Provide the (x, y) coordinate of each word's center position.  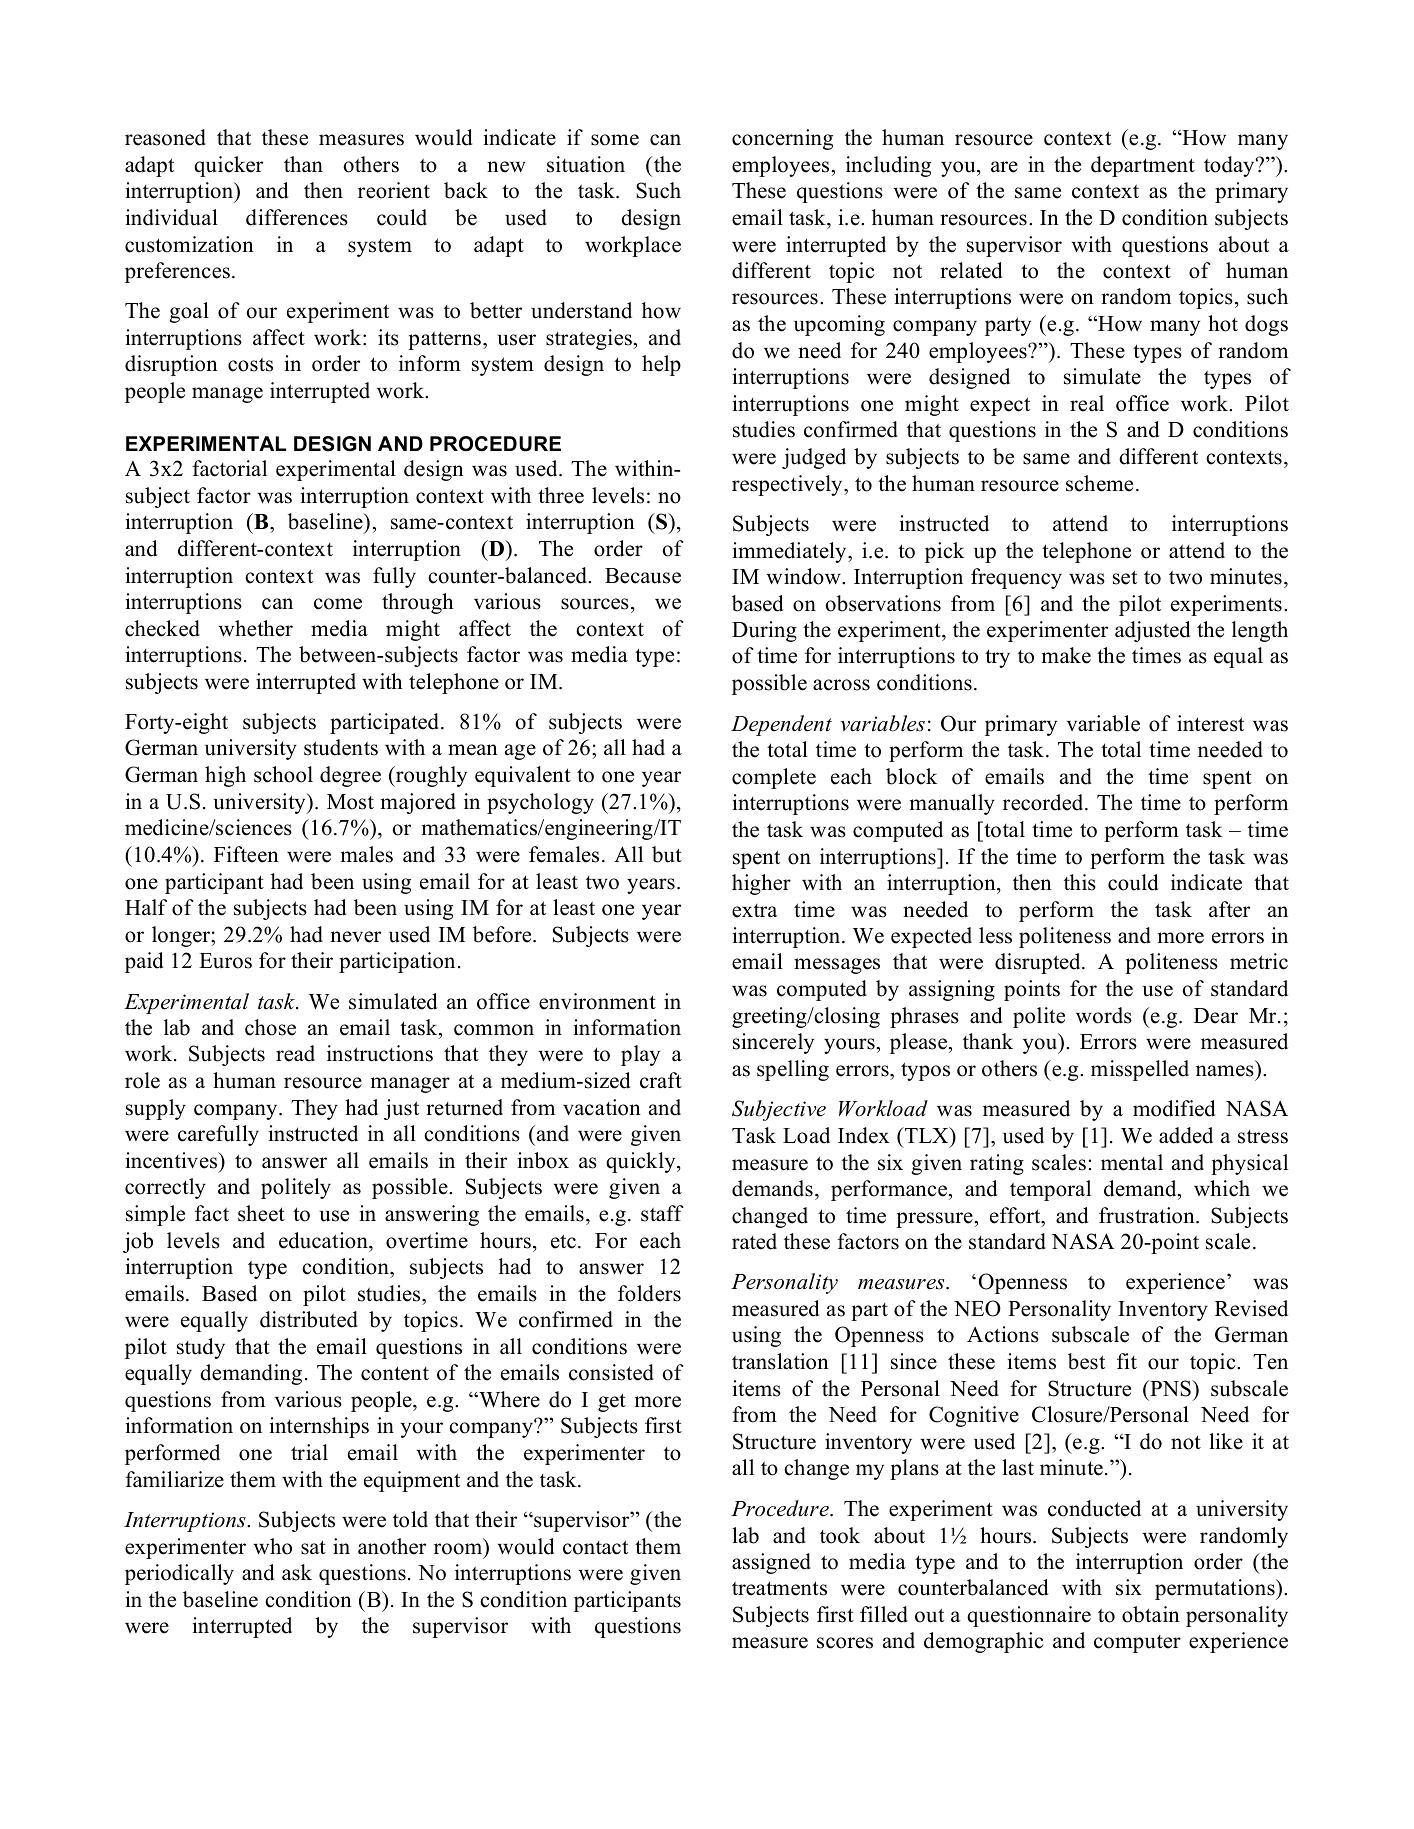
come (338, 604)
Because (643, 576)
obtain (1151, 1614)
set (1125, 577)
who (272, 1546)
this (1080, 882)
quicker (228, 166)
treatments (779, 1588)
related (971, 270)
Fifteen (246, 854)
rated (754, 1241)
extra (754, 911)
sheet (261, 1213)
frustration (1148, 1215)
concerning (782, 139)
